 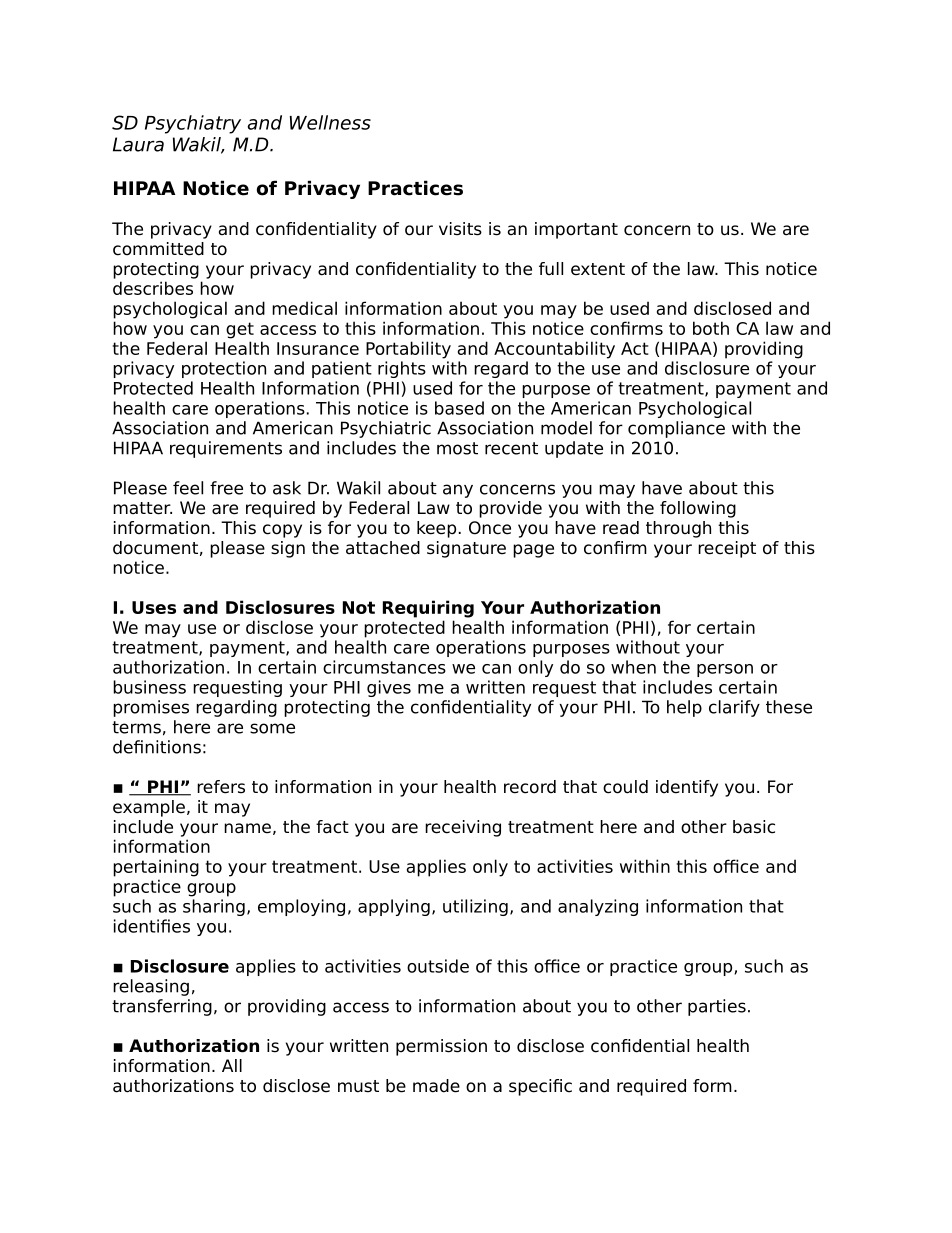 What do you see at coordinates (224, 369) in the page?
I see `protection` at bounding box center [224, 369].
